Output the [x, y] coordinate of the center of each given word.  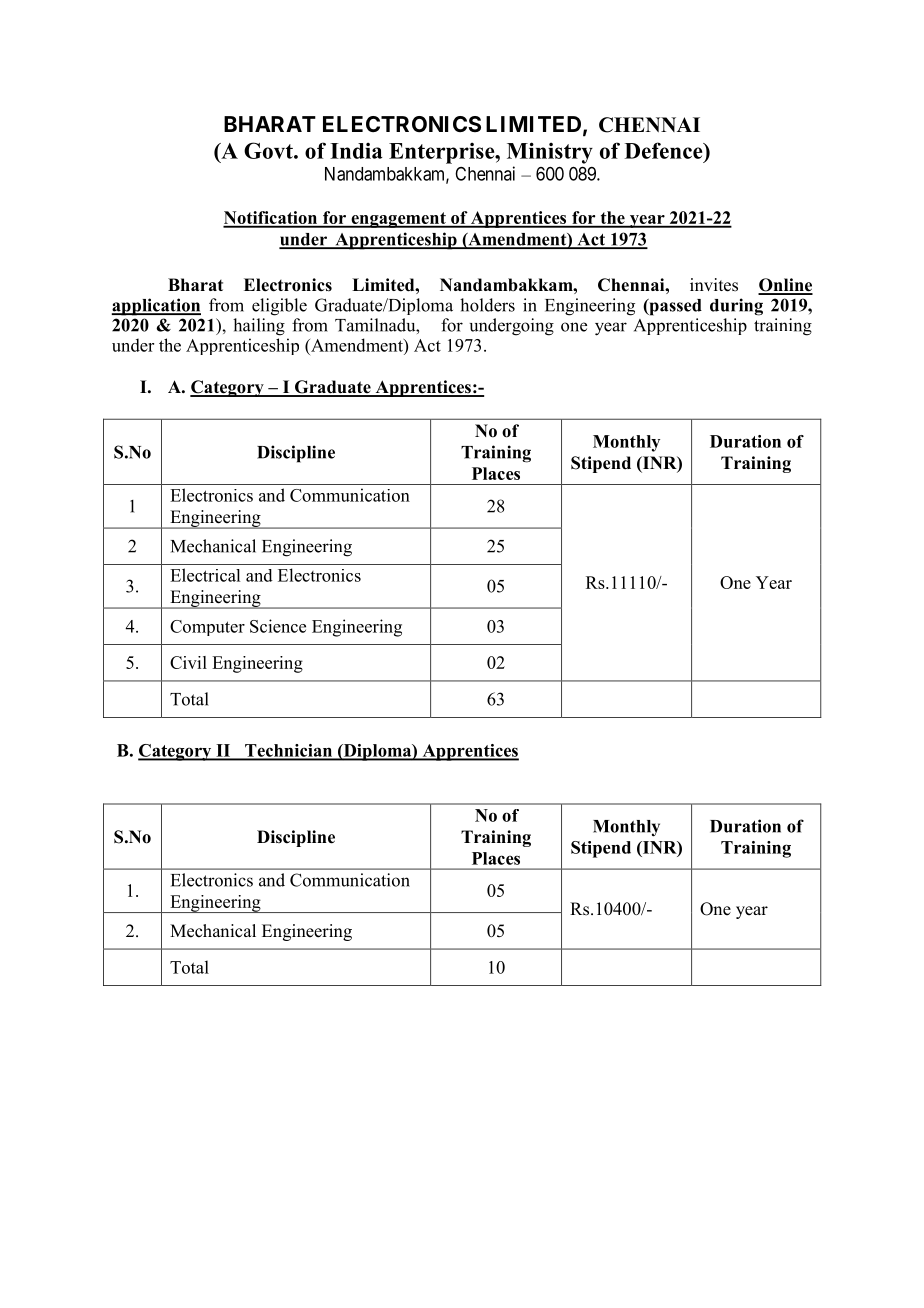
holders [487, 305]
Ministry [550, 153]
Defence [665, 150]
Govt [269, 150]
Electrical [205, 575]
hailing [259, 327]
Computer [207, 628]
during [736, 307]
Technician [288, 751]
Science [278, 626]
